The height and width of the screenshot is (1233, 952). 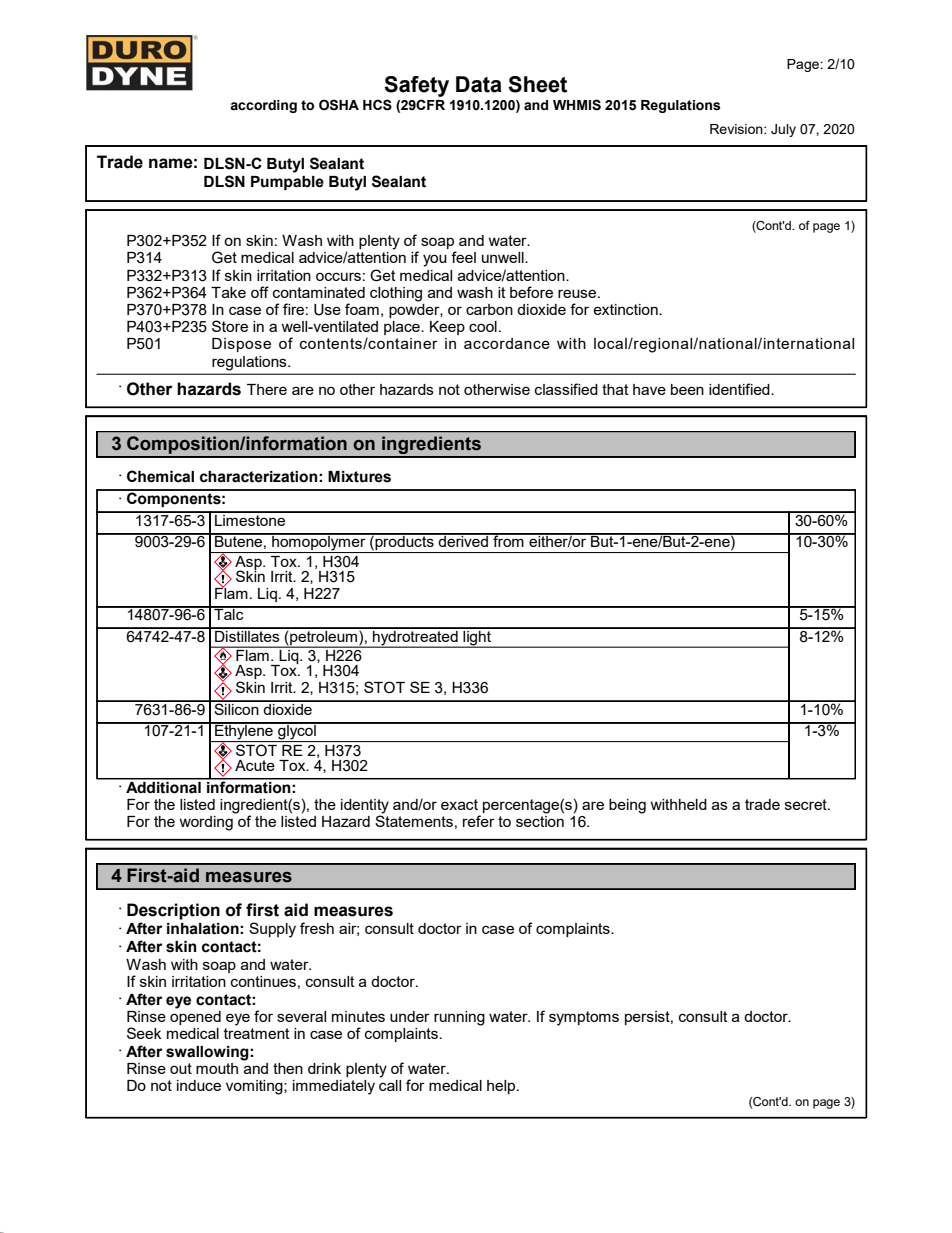 I want to click on according, so click(x=263, y=106).
